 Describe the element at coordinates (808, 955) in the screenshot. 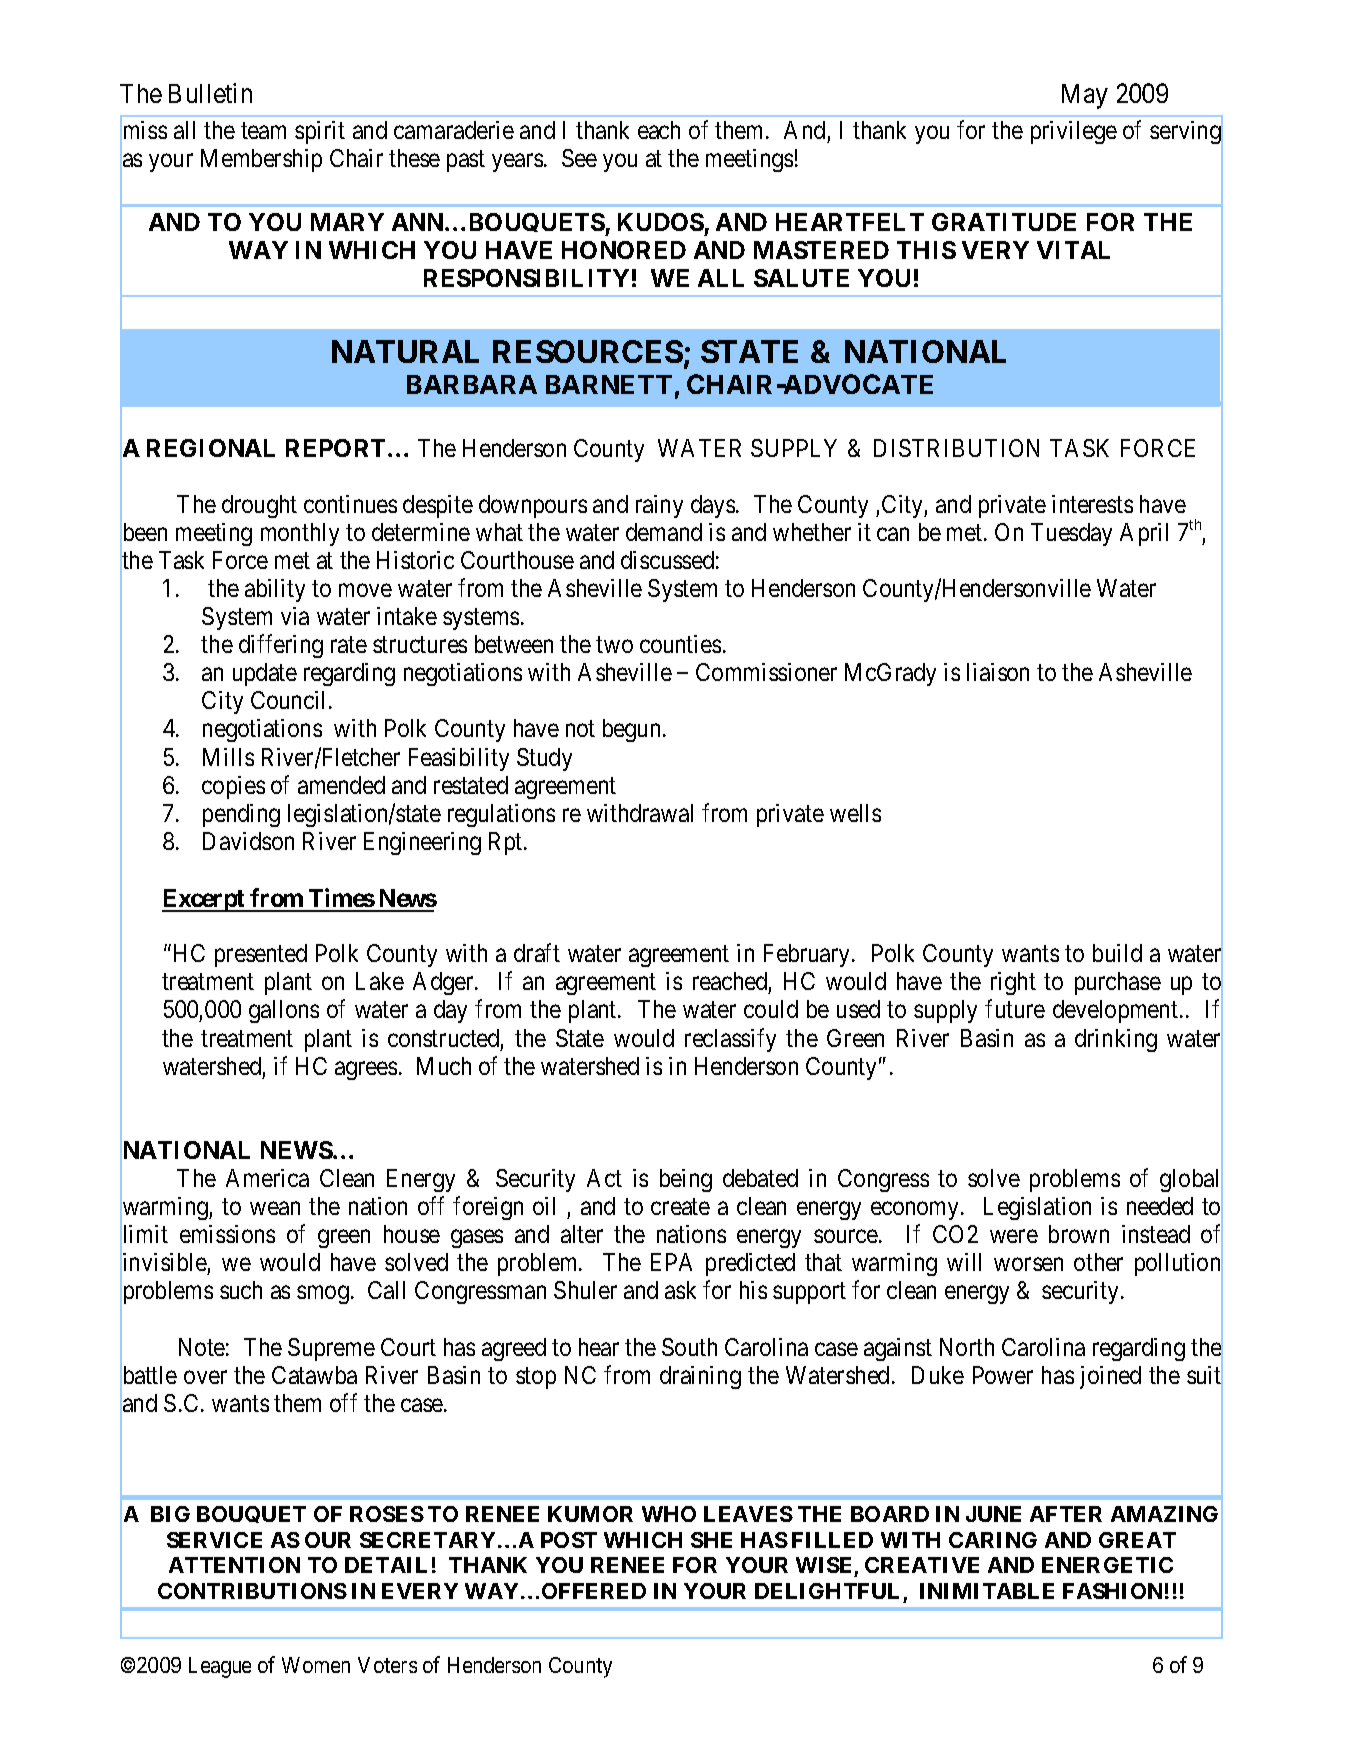

I see `February` at that location.
